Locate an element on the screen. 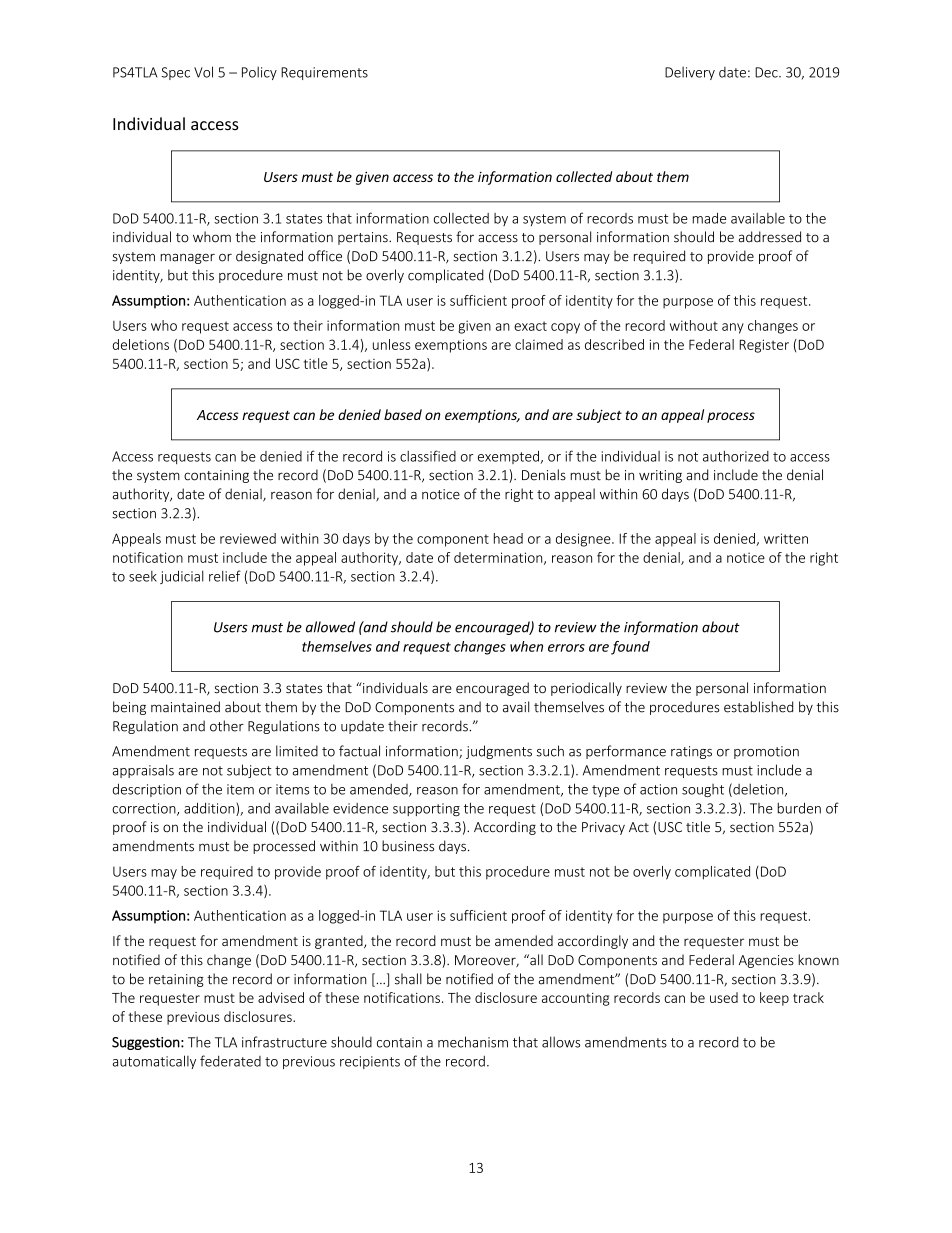  established is located at coordinates (758, 707).
